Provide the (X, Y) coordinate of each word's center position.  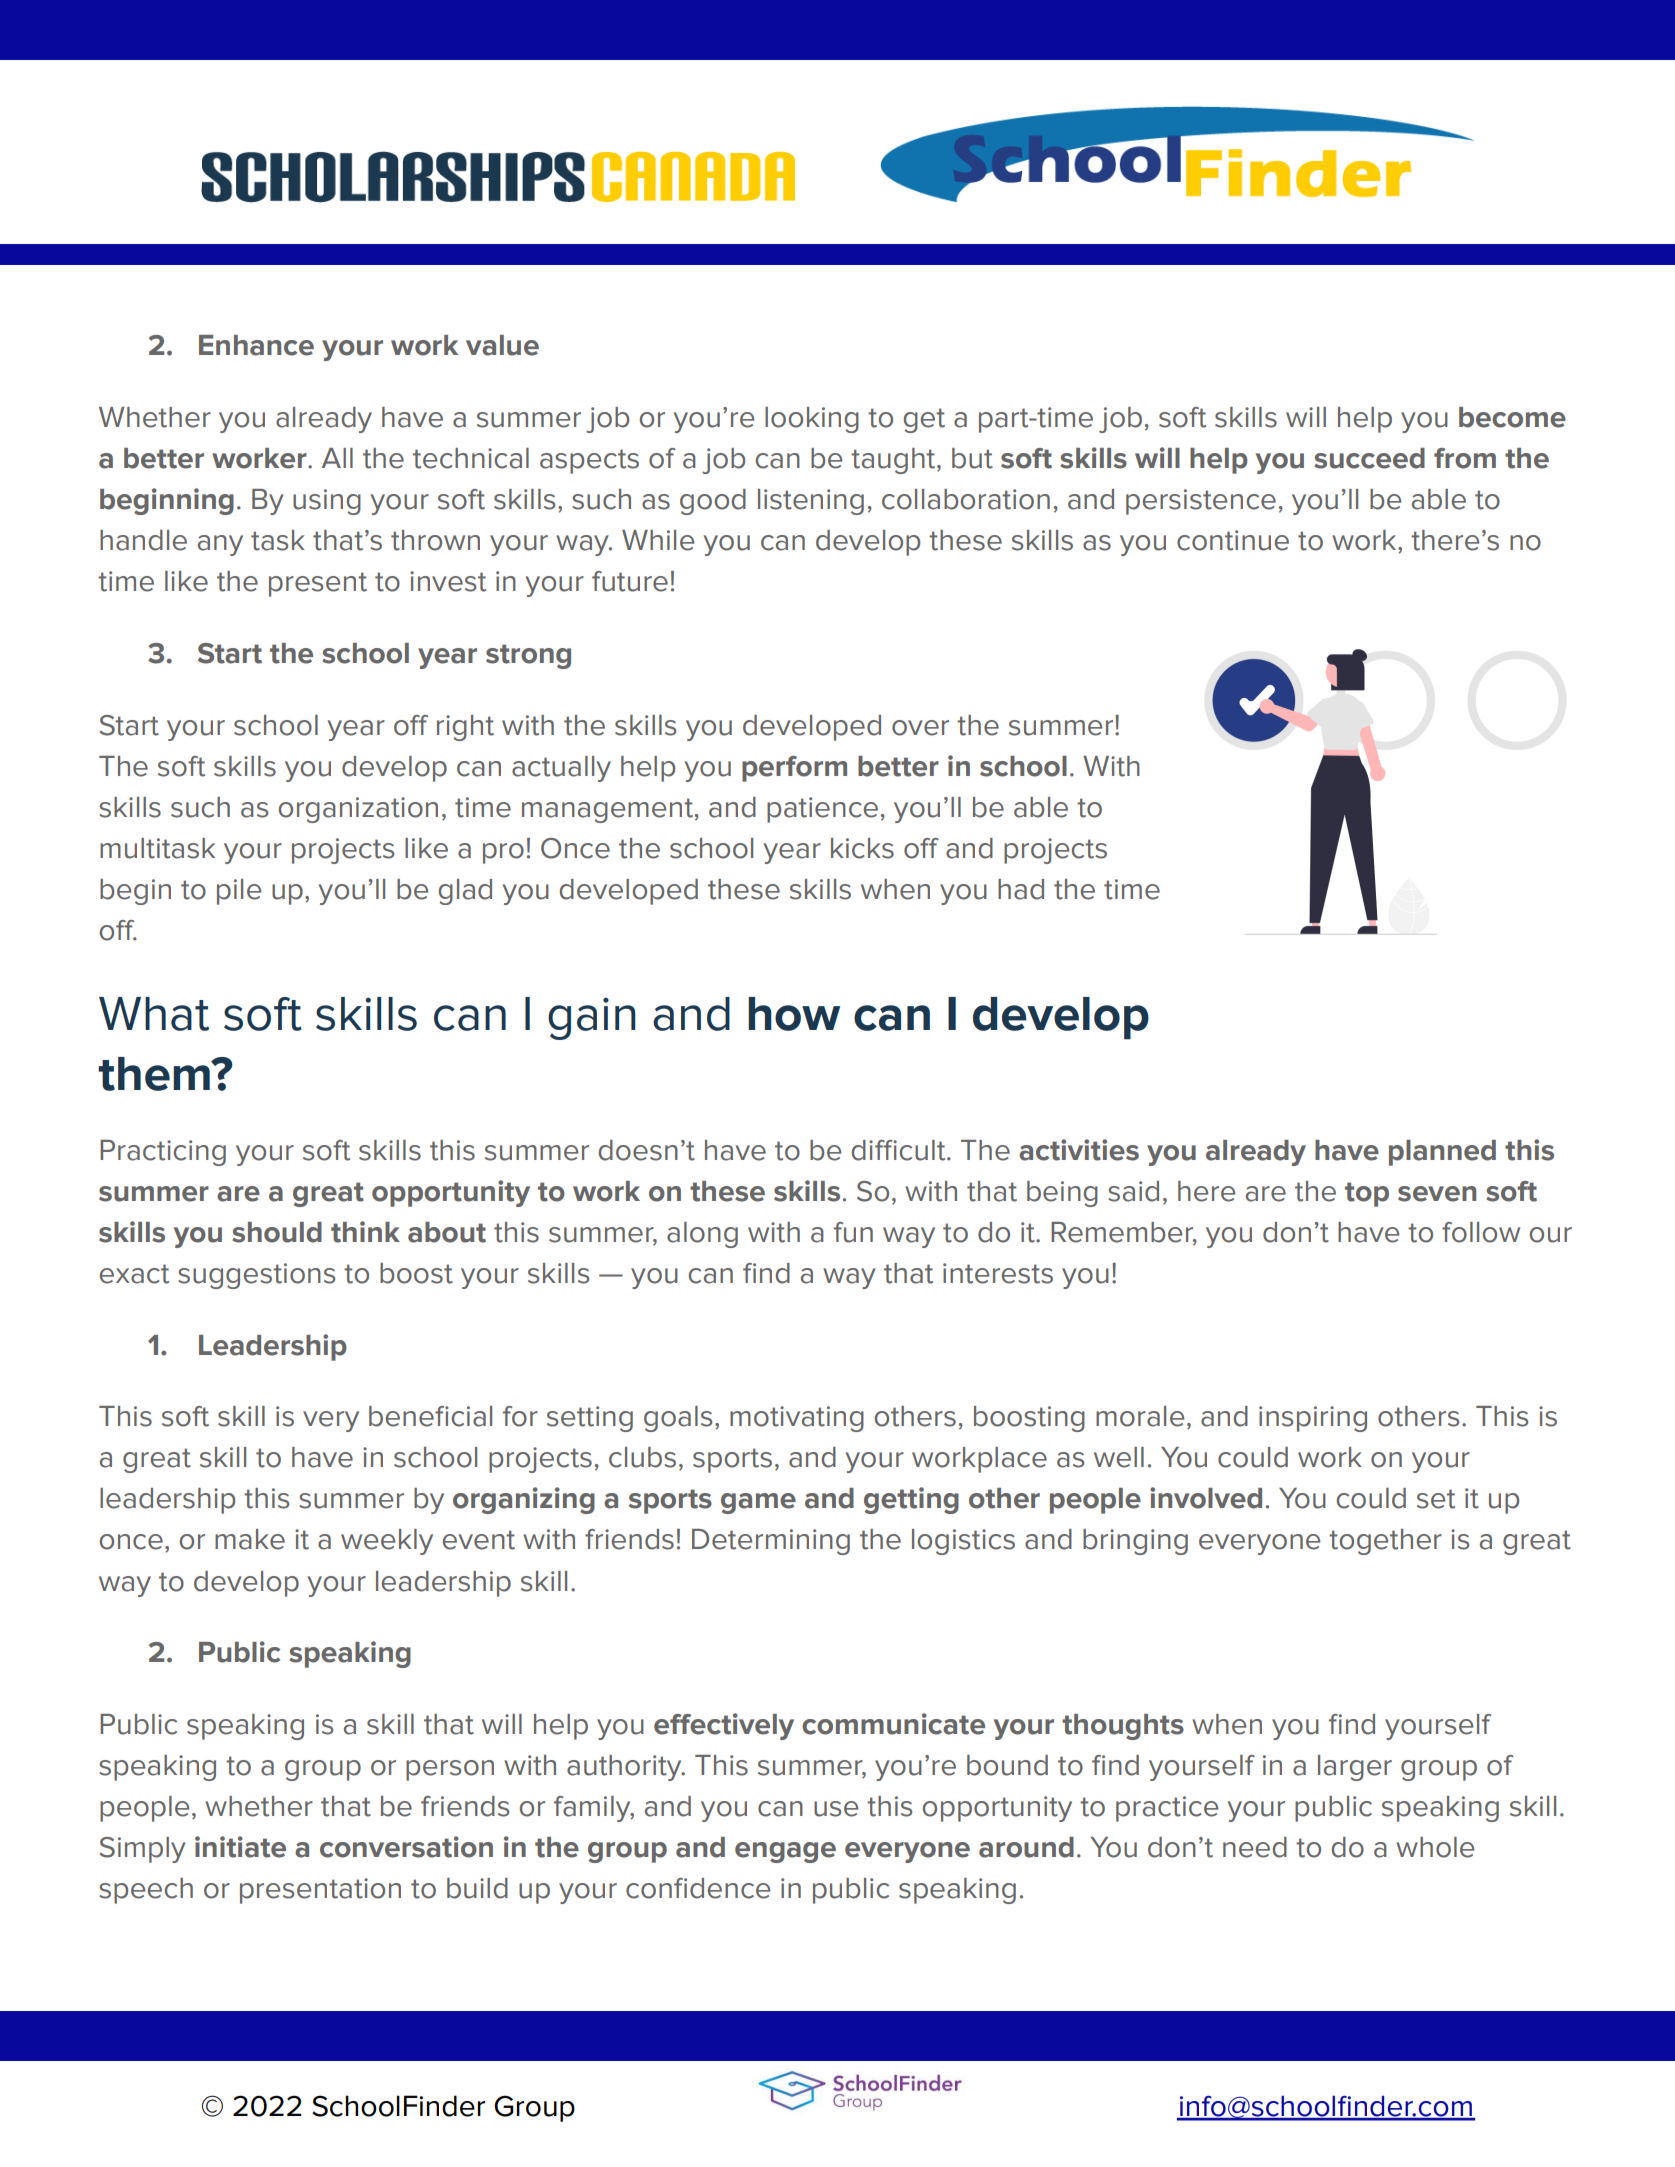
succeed (1369, 458)
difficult (900, 1150)
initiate (240, 1847)
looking (812, 420)
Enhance (256, 345)
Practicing (163, 1153)
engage (785, 1852)
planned (1442, 1153)
